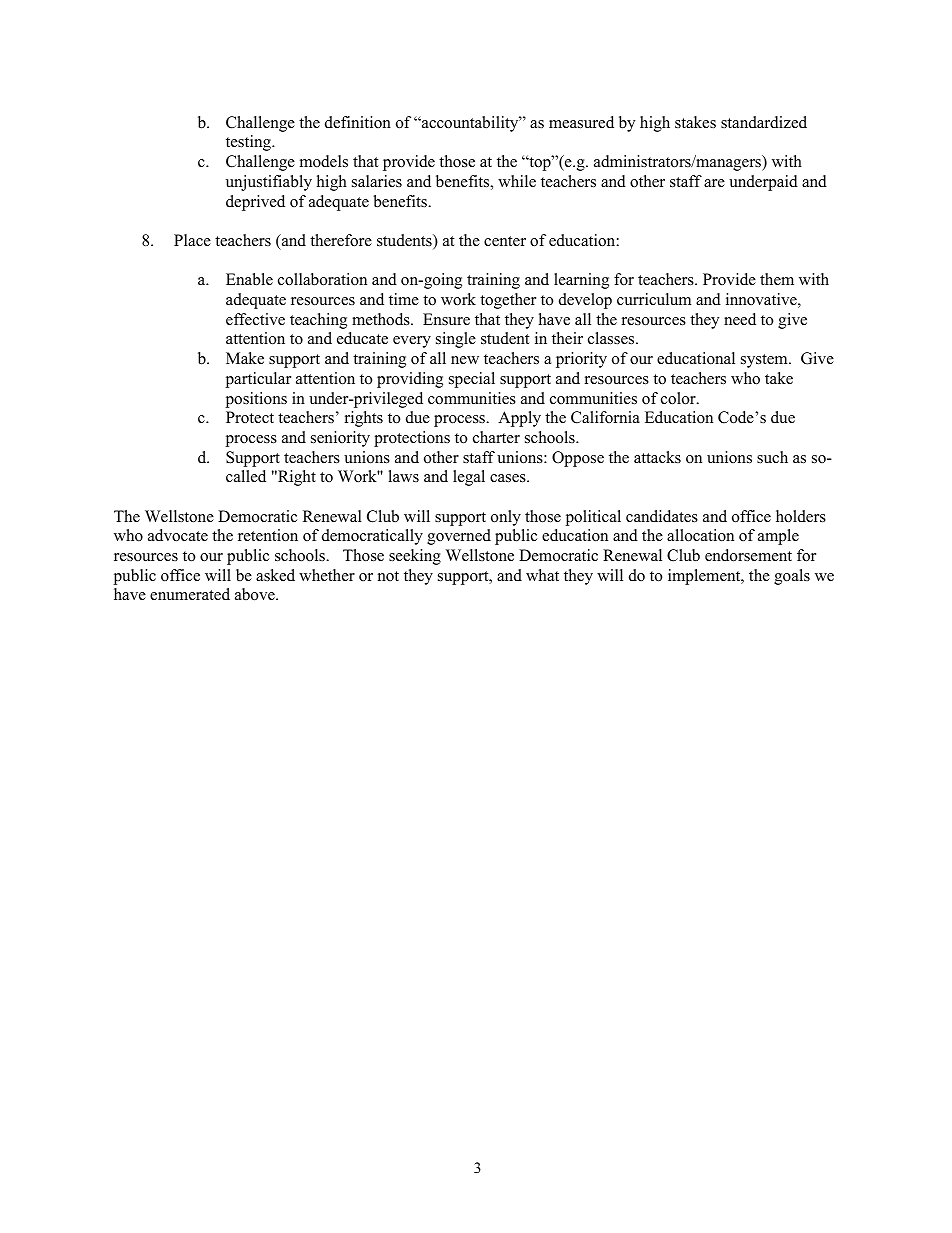 Image resolution: width=952 pixels, height=1233 pixels. What do you see at coordinates (249, 279) in the page?
I see `Enable` at bounding box center [249, 279].
